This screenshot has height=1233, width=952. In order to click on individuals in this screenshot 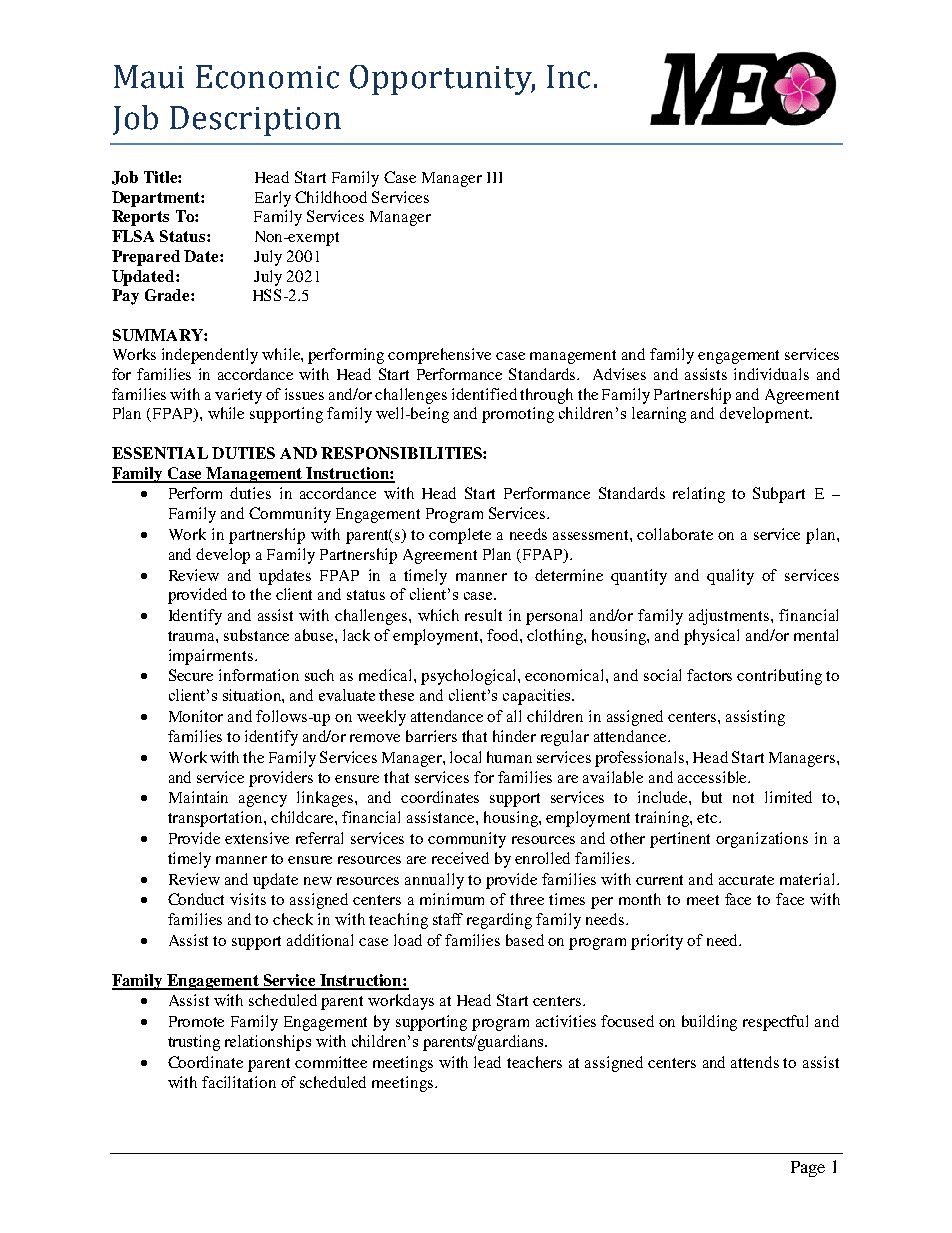, I will do `click(771, 374)`.
